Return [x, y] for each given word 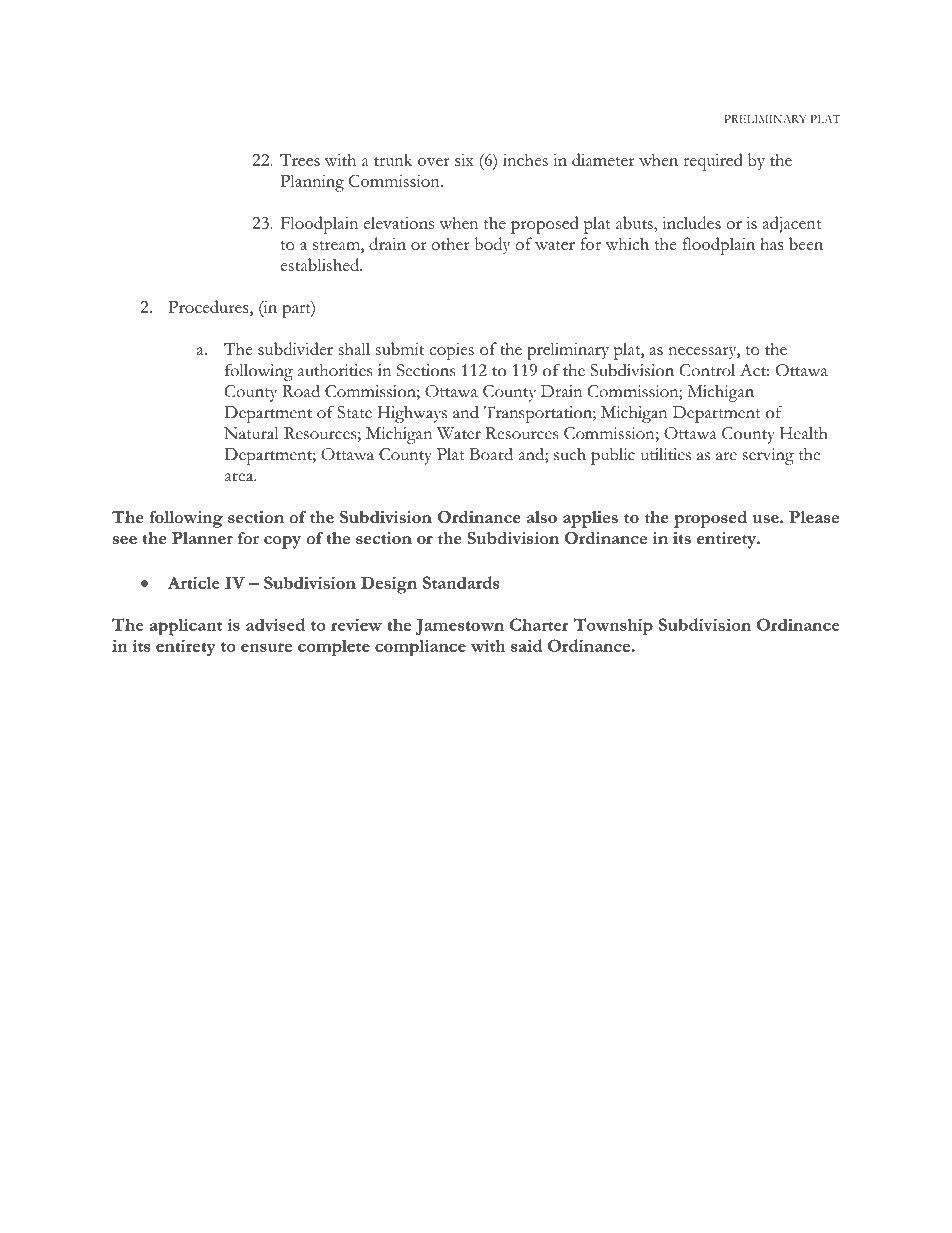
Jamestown [459, 627]
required [713, 162]
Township [613, 627]
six [464, 160]
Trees [300, 160]
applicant [186, 627]
